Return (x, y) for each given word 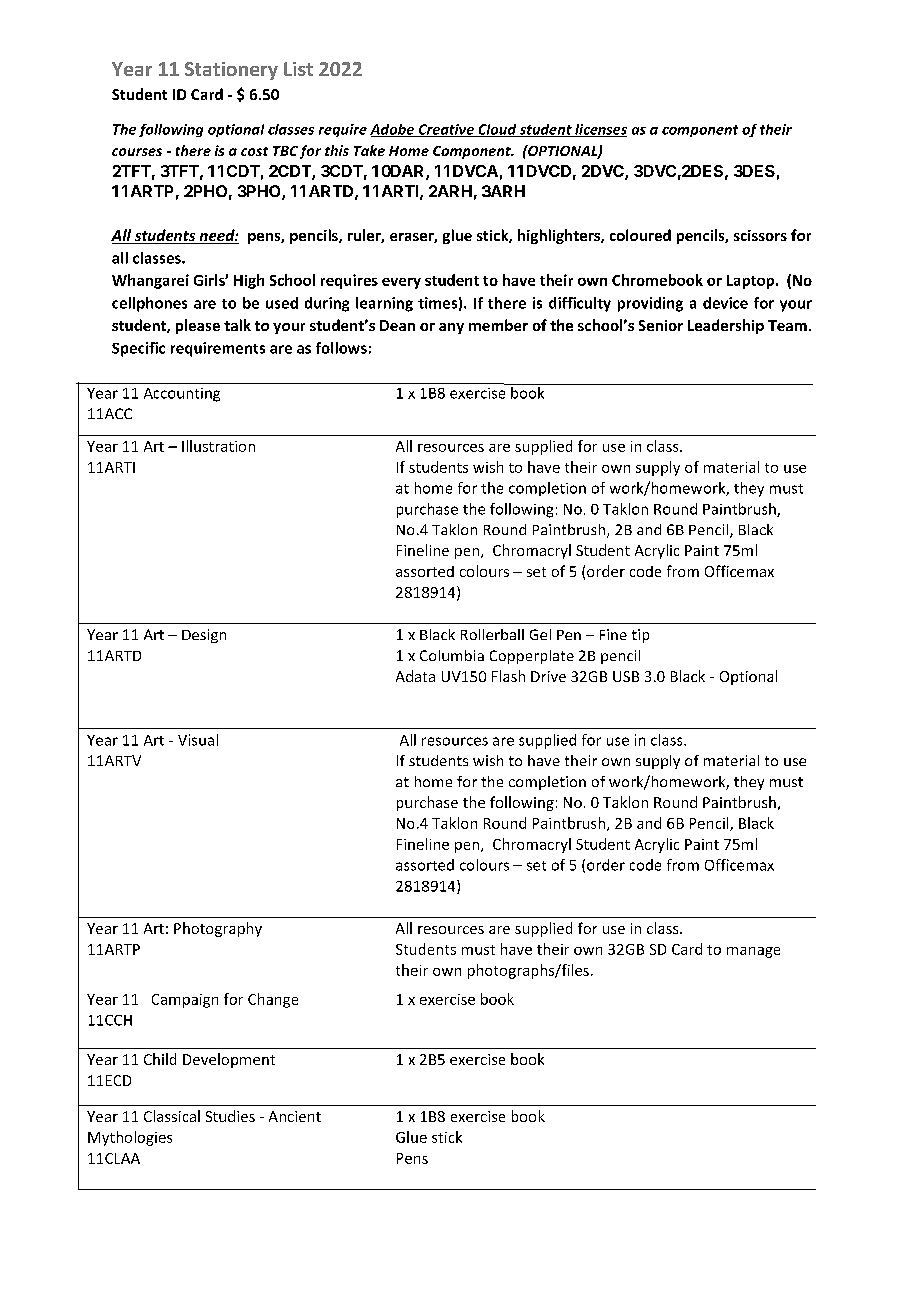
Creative (446, 130)
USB (626, 676)
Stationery (231, 71)
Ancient (295, 1116)
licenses (600, 130)
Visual (198, 740)
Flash (508, 676)
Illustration (218, 446)
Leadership (726, 326)
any (451, 328)
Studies (230, 1116)
